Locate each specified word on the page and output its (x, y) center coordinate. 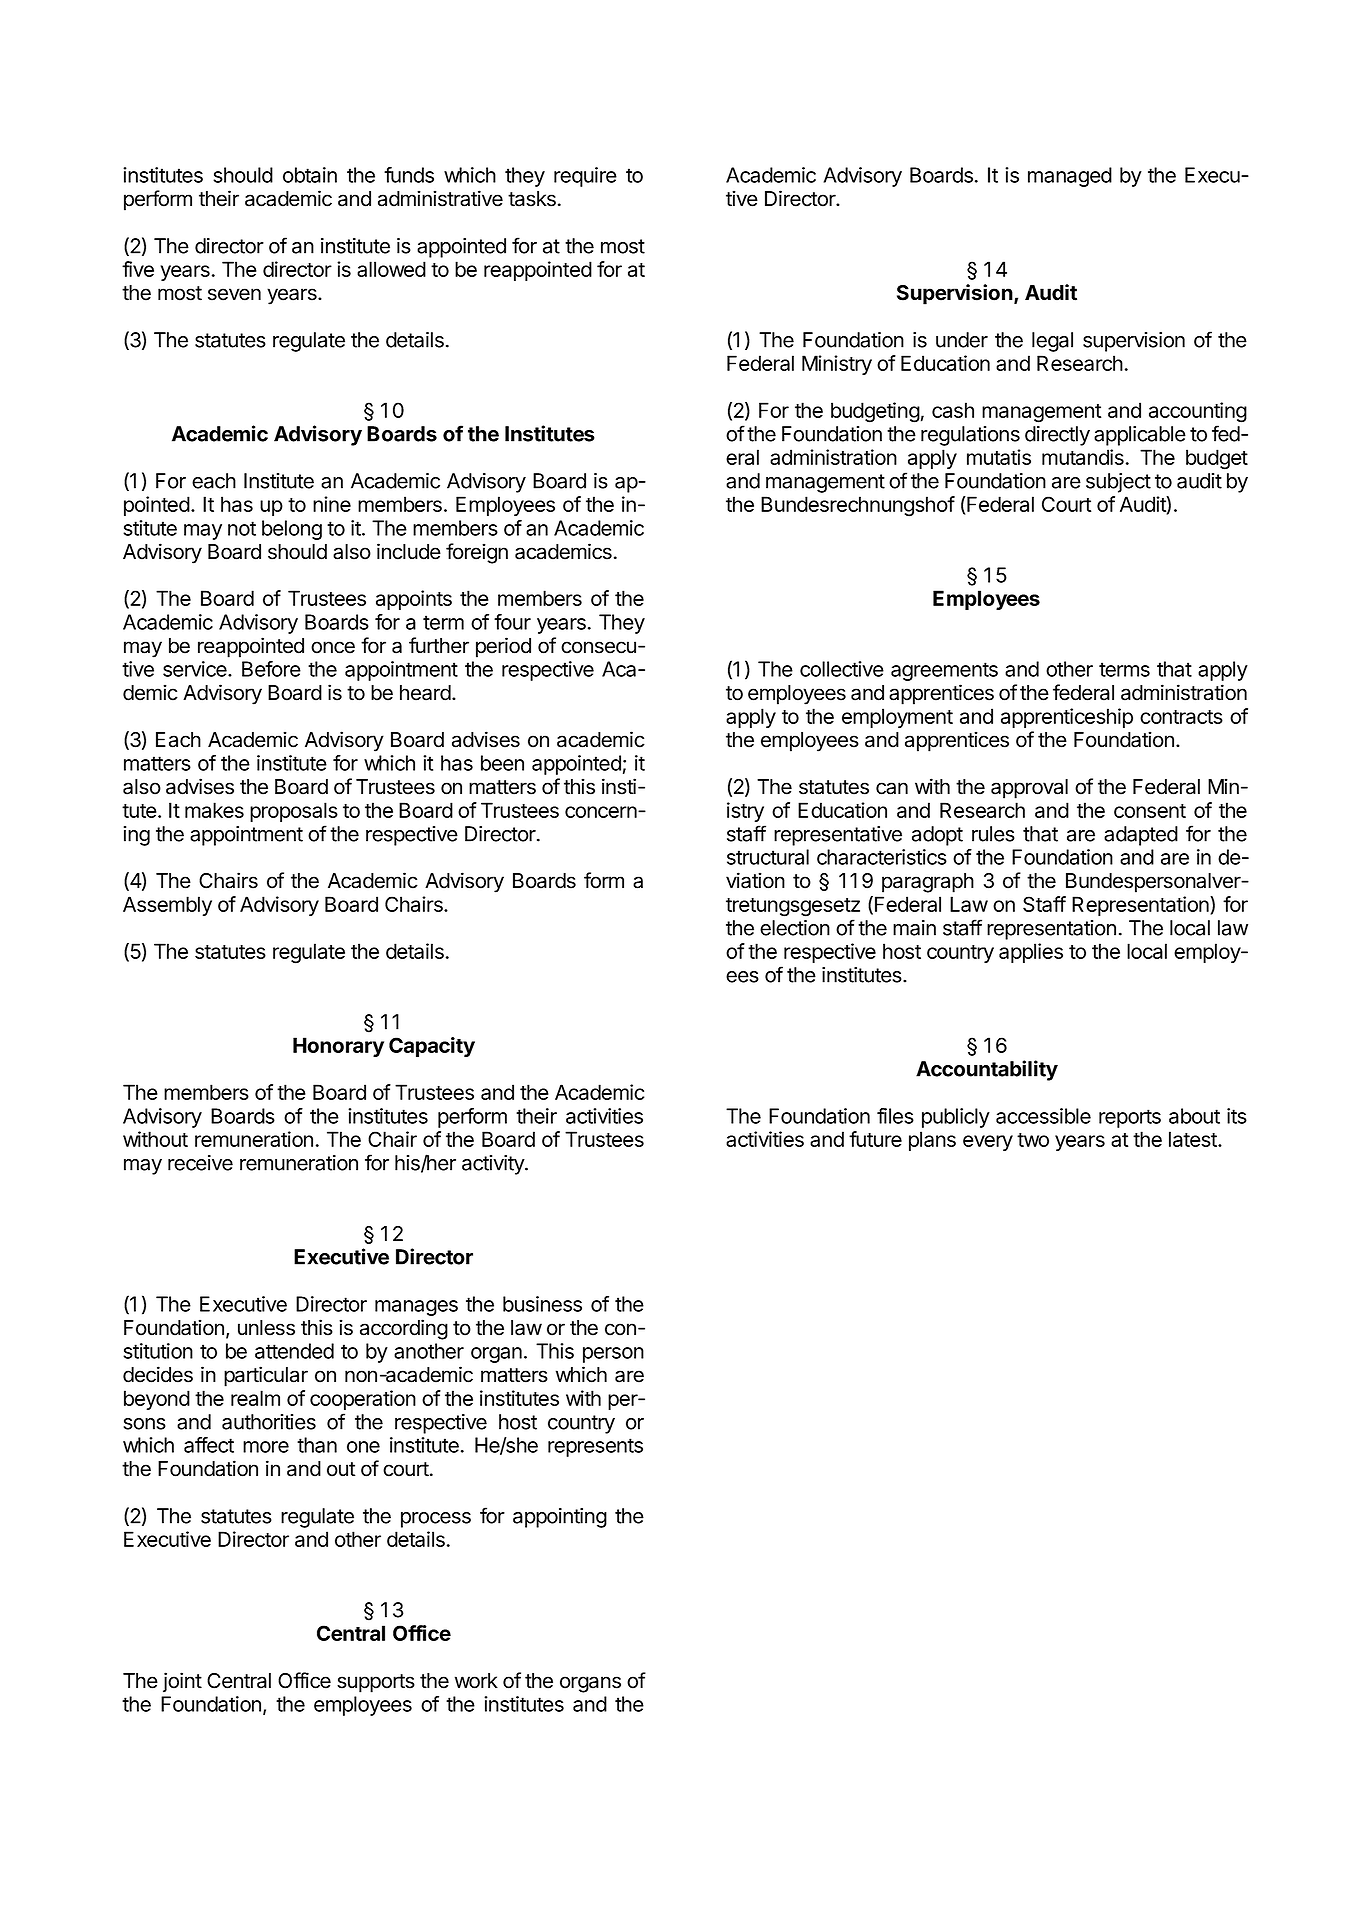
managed (1070, 177)
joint (182, 1682)
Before (271, 669)
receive (200, 1163)
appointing (560, 1518)
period (503, 647)
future (875, 1139)
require (585, 177)
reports (1130, 1118)
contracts (1181, 717)
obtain (310, 175)
